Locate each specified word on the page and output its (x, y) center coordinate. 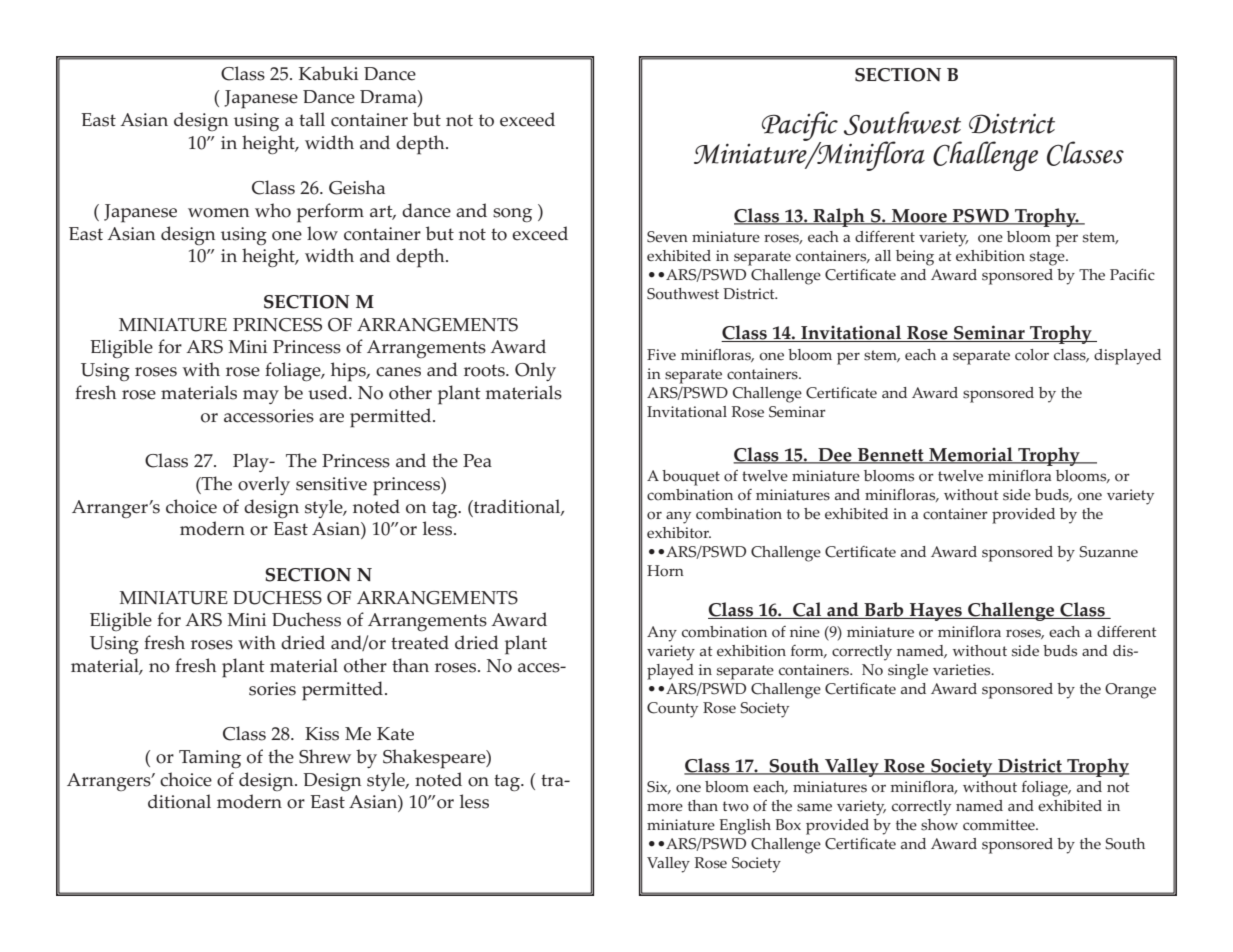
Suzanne (1108, 552)
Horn (665, 571)
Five (661, 354)
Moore (919, 217)
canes (398, 372)
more (665, 807)
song (512, 215)
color (1032, 355)
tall (312, 119)
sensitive (331, 484)
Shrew (325, 756)
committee (1000, 825)
